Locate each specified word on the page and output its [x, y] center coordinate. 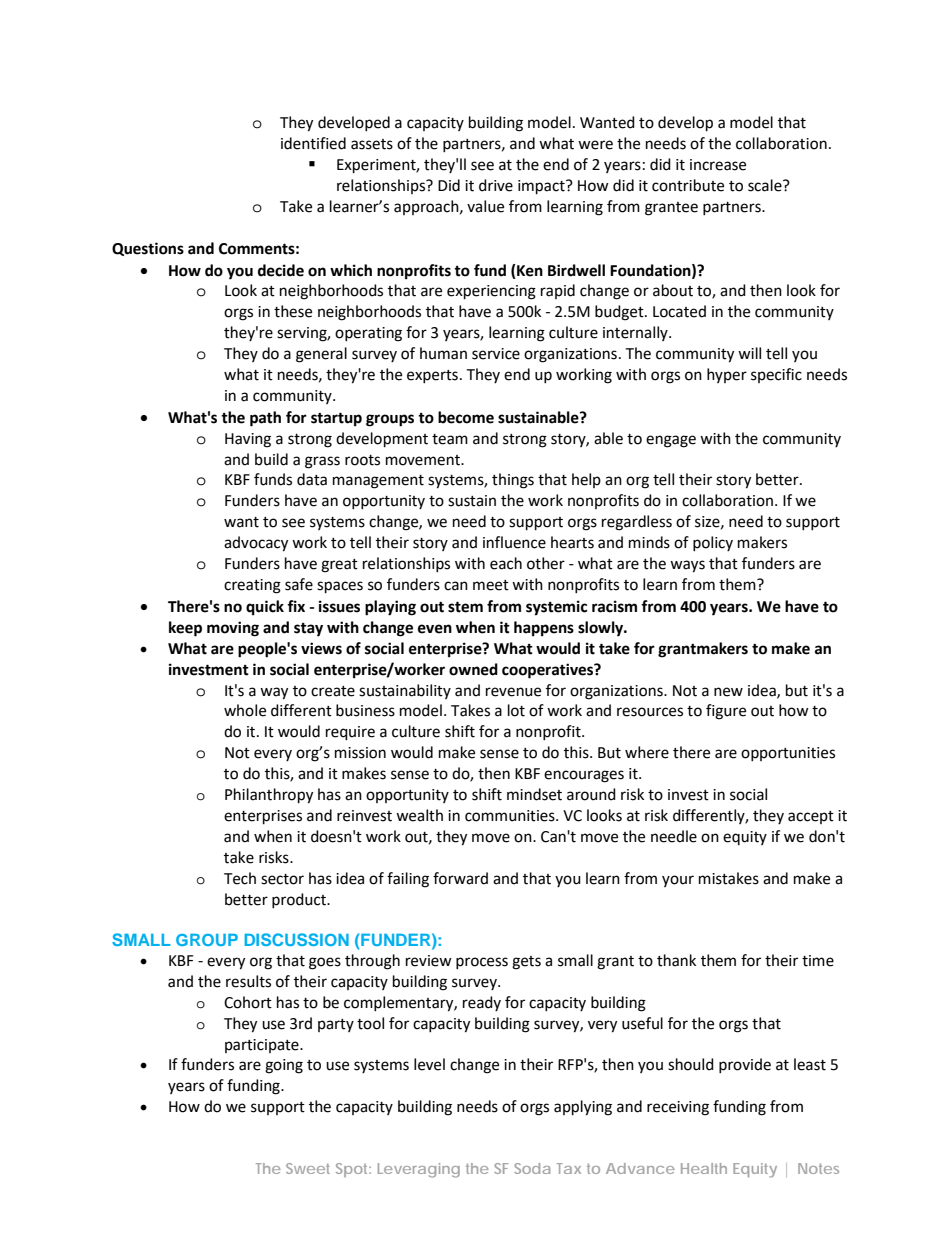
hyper [727, 375]
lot [516, 710]
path [265, 419]
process [482, 963]
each [506, 563]
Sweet [308, 1168]
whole [245, 710]
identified [313, 143]
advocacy [256, 544]
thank [676, 960]
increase [718, 165]
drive [496, 185]
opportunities [788, 754]
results [248, 981]
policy [713, 543]
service [496, 354]
